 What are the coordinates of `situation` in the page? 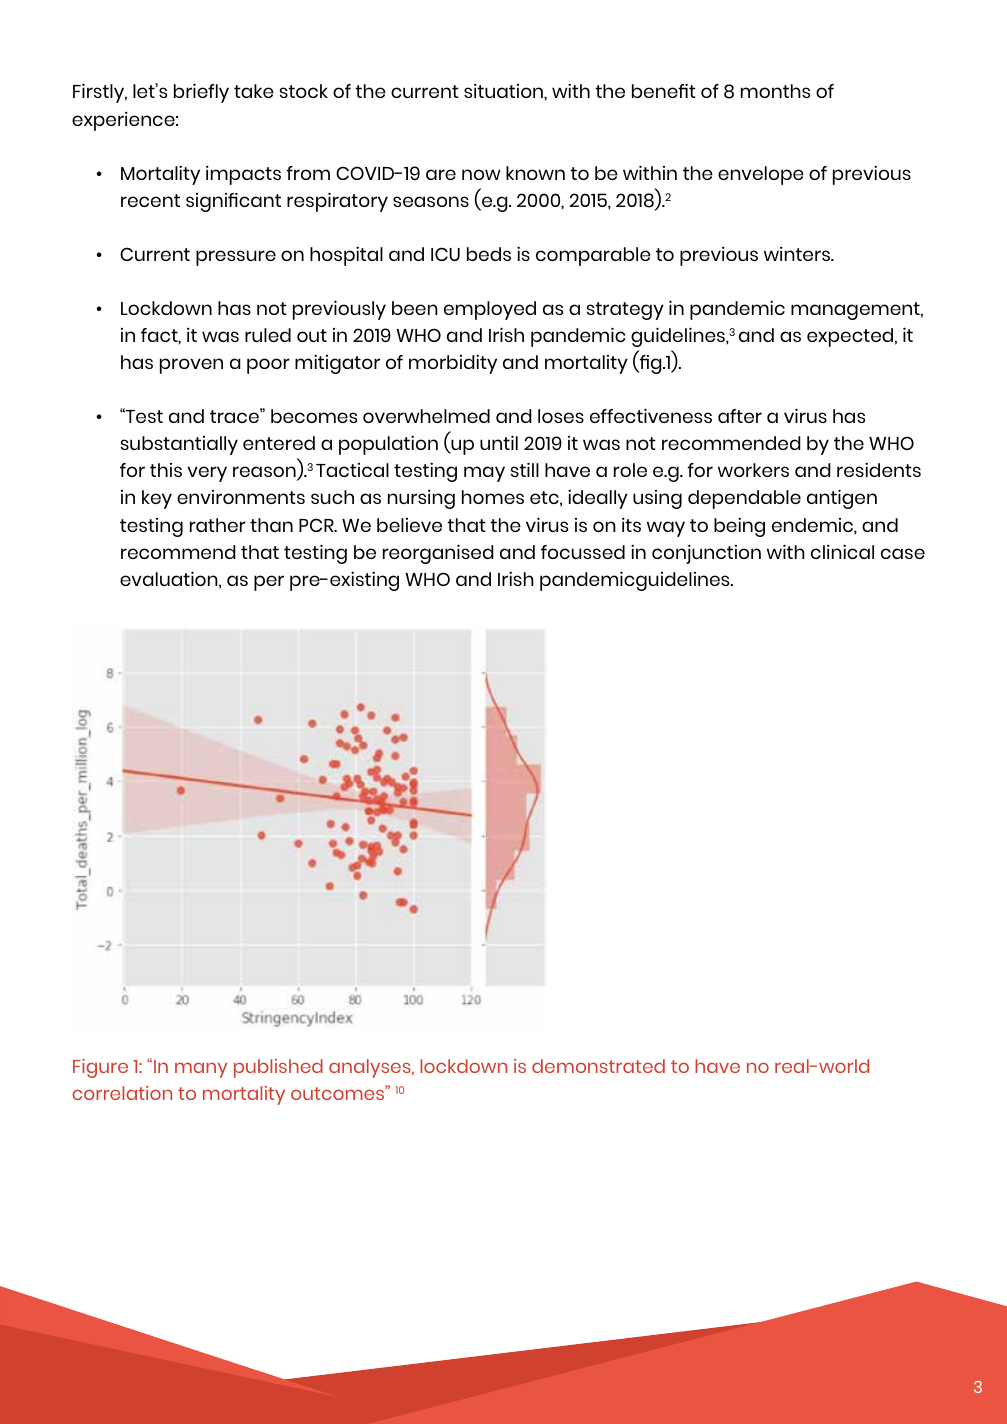 It's located at (504, 91).
